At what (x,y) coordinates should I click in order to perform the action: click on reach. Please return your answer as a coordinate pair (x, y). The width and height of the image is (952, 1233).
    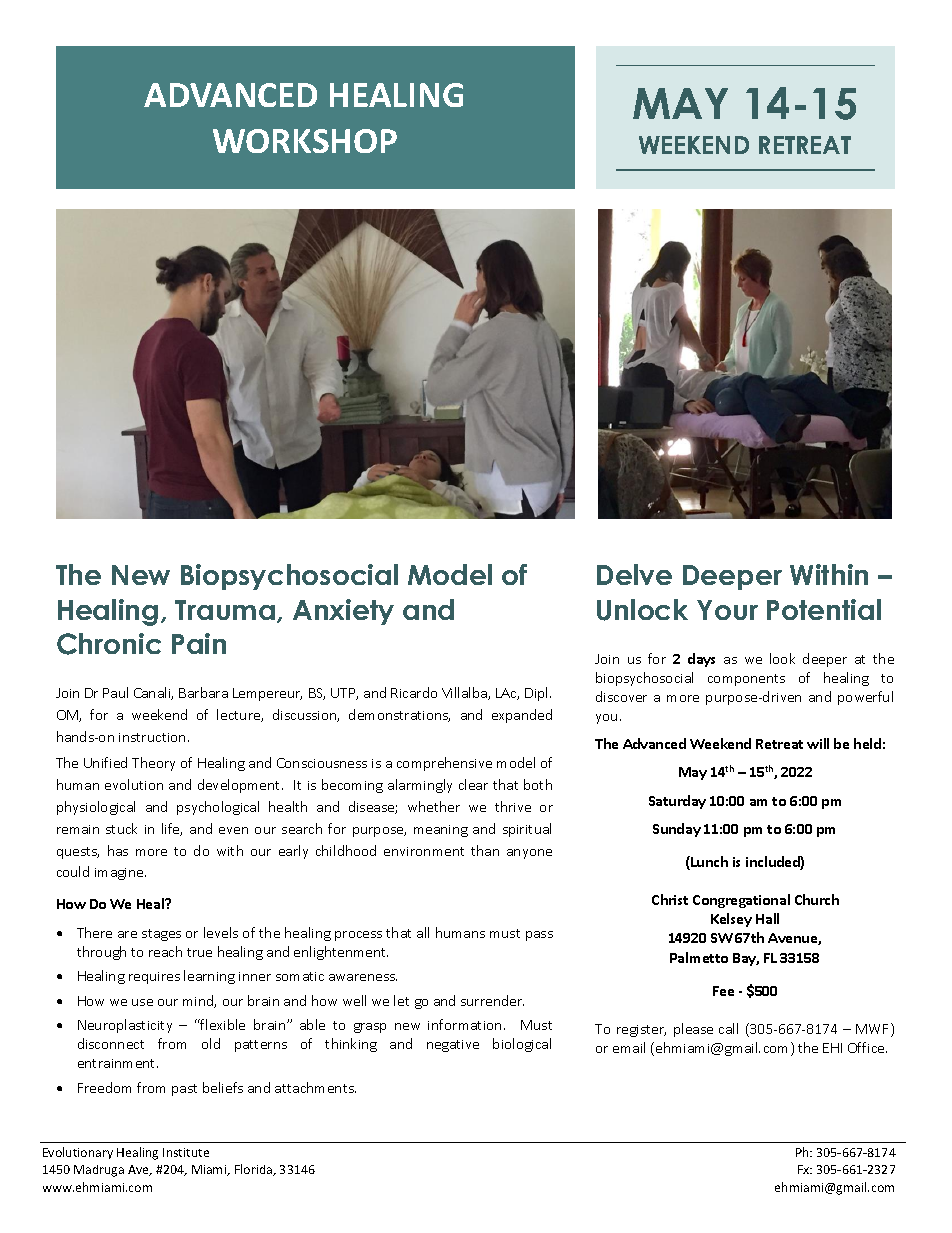
    Looking at the image, I should click on (165, 951).
